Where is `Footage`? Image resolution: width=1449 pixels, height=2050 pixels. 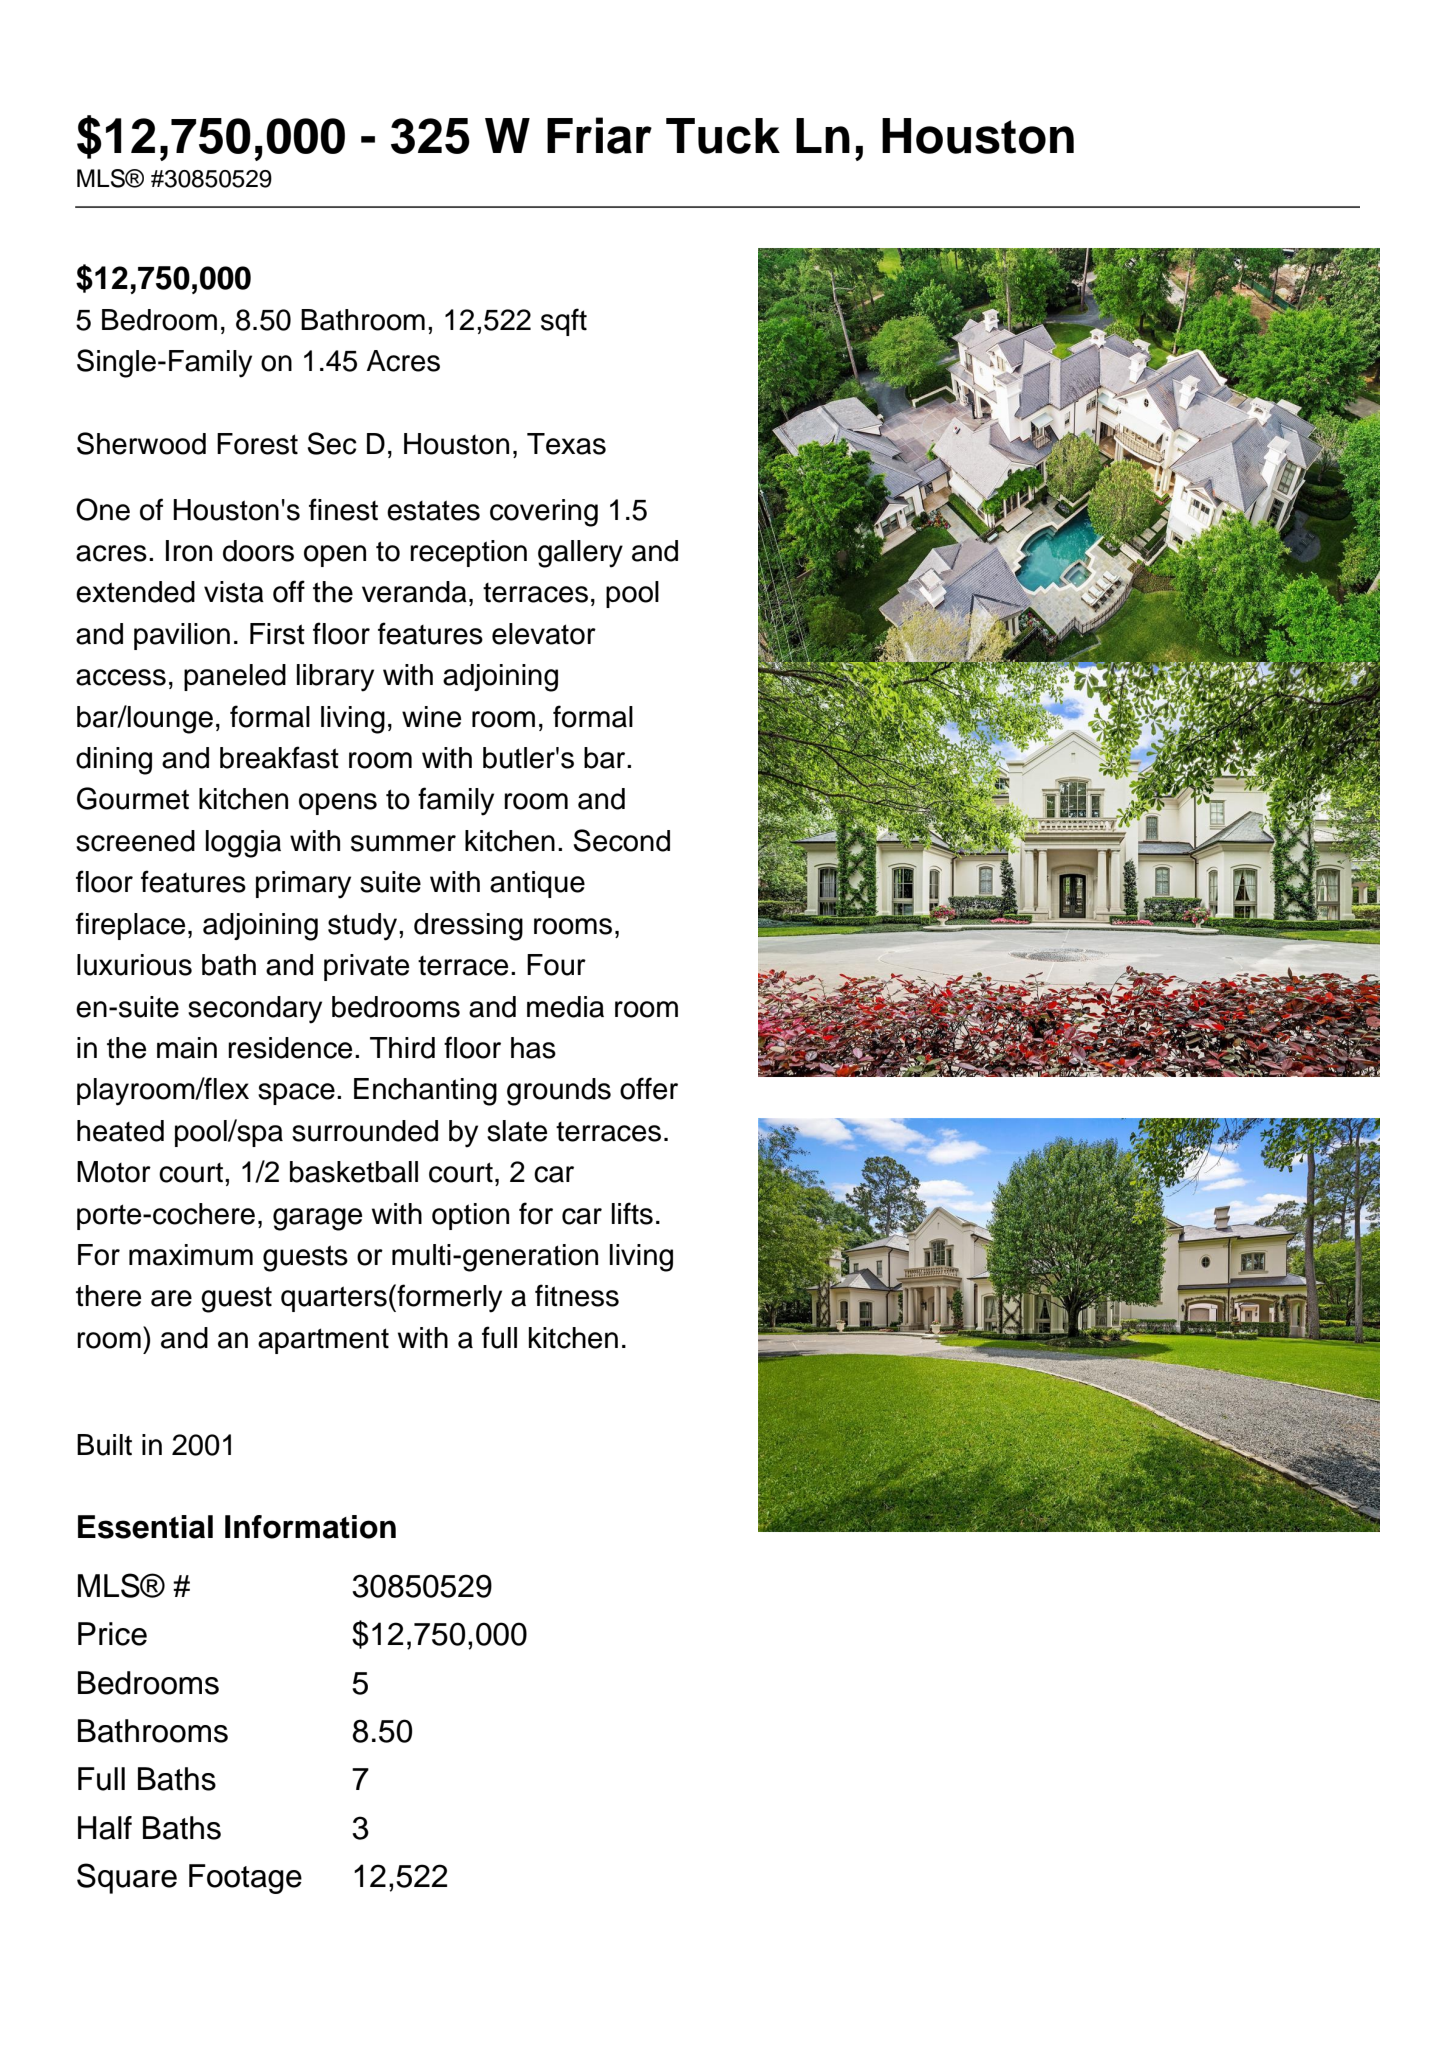 Footage is located at coordinates (245, 1879).
